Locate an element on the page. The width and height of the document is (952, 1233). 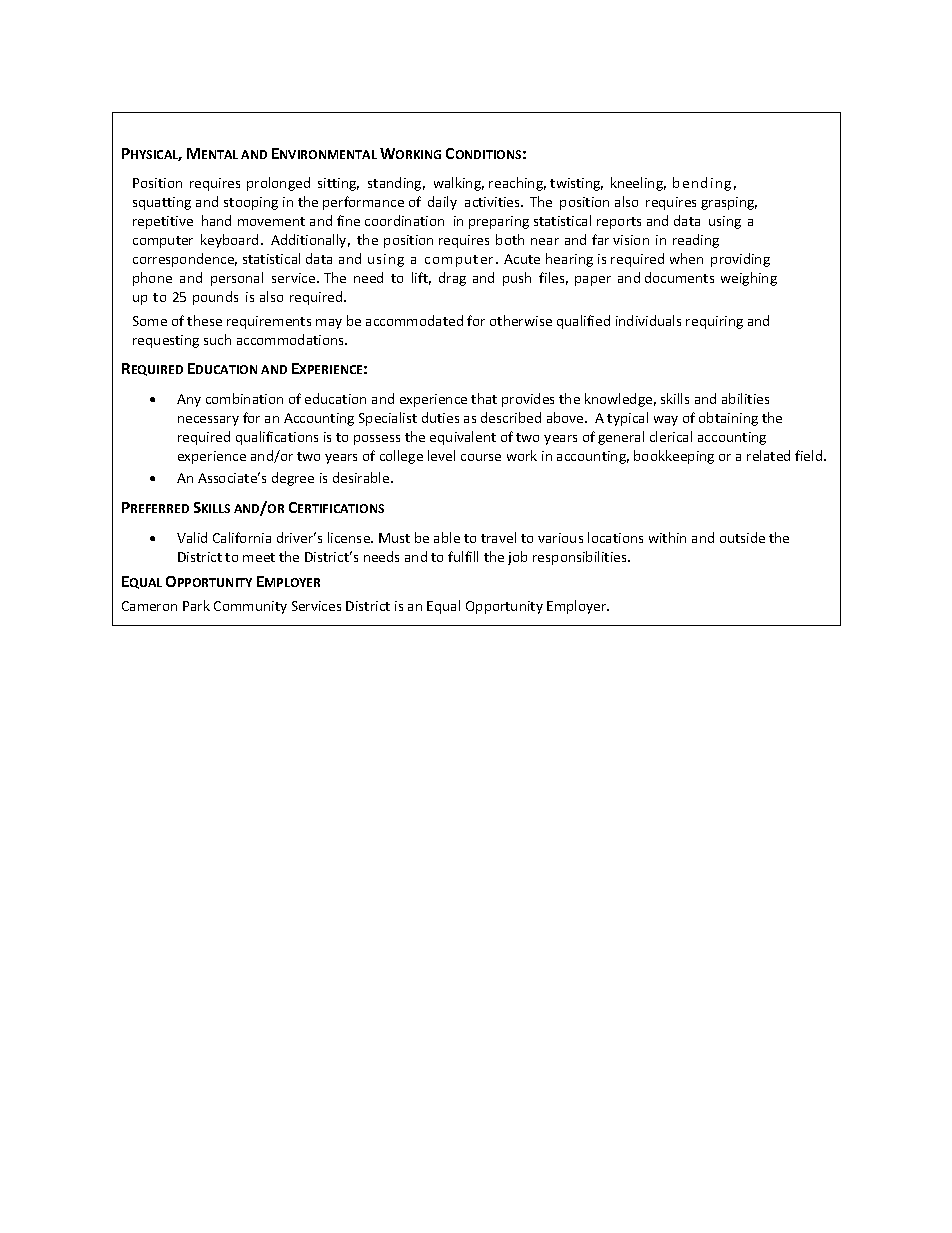
grasping is located at coordinates (729, 203).
